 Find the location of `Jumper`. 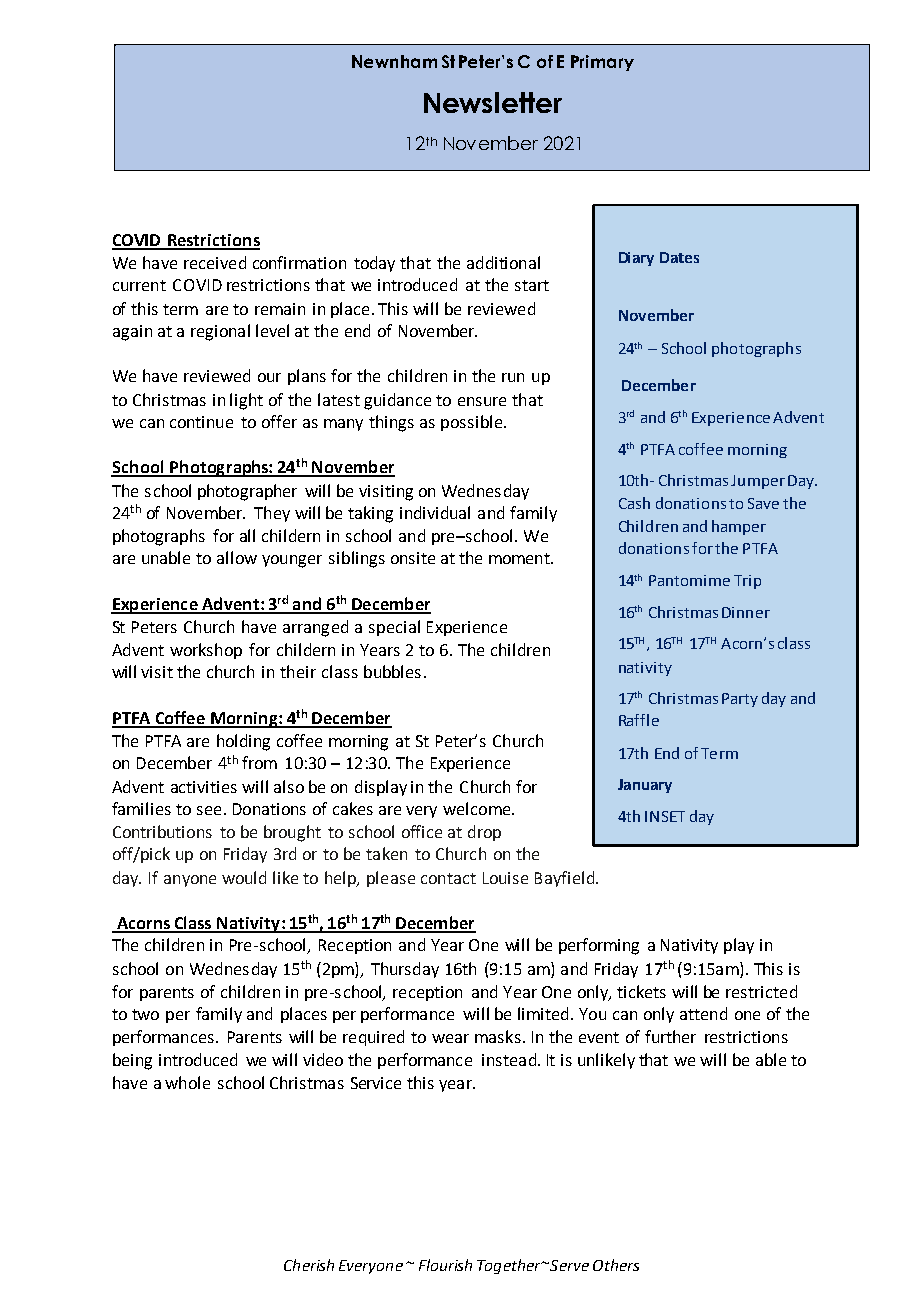

Jumper is located at coordinates (758, 482).
